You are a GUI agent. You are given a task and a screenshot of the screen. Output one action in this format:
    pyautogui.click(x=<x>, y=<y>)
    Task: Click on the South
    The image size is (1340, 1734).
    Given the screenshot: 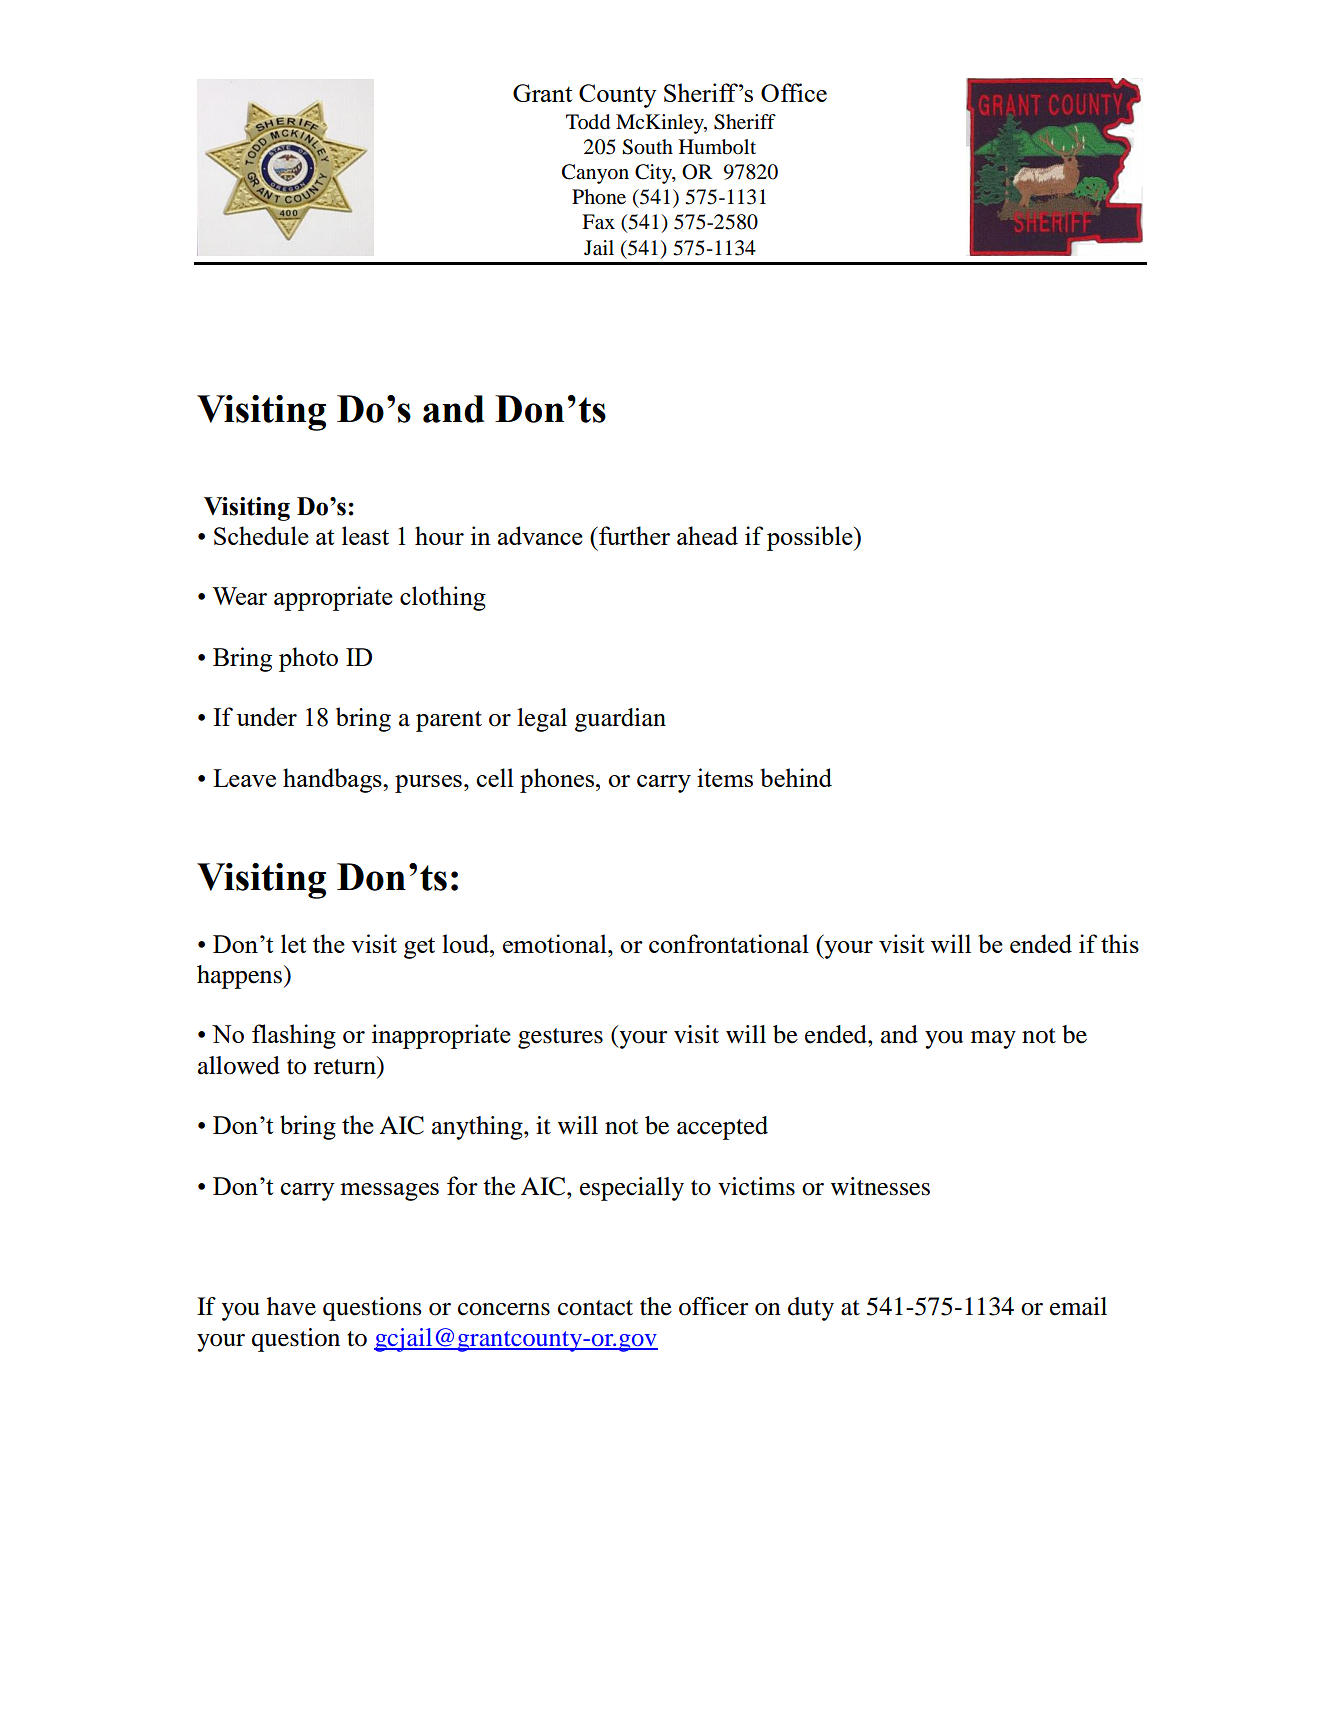 What is the action you would take?
    pyautogui.click(x=647, y=147)
